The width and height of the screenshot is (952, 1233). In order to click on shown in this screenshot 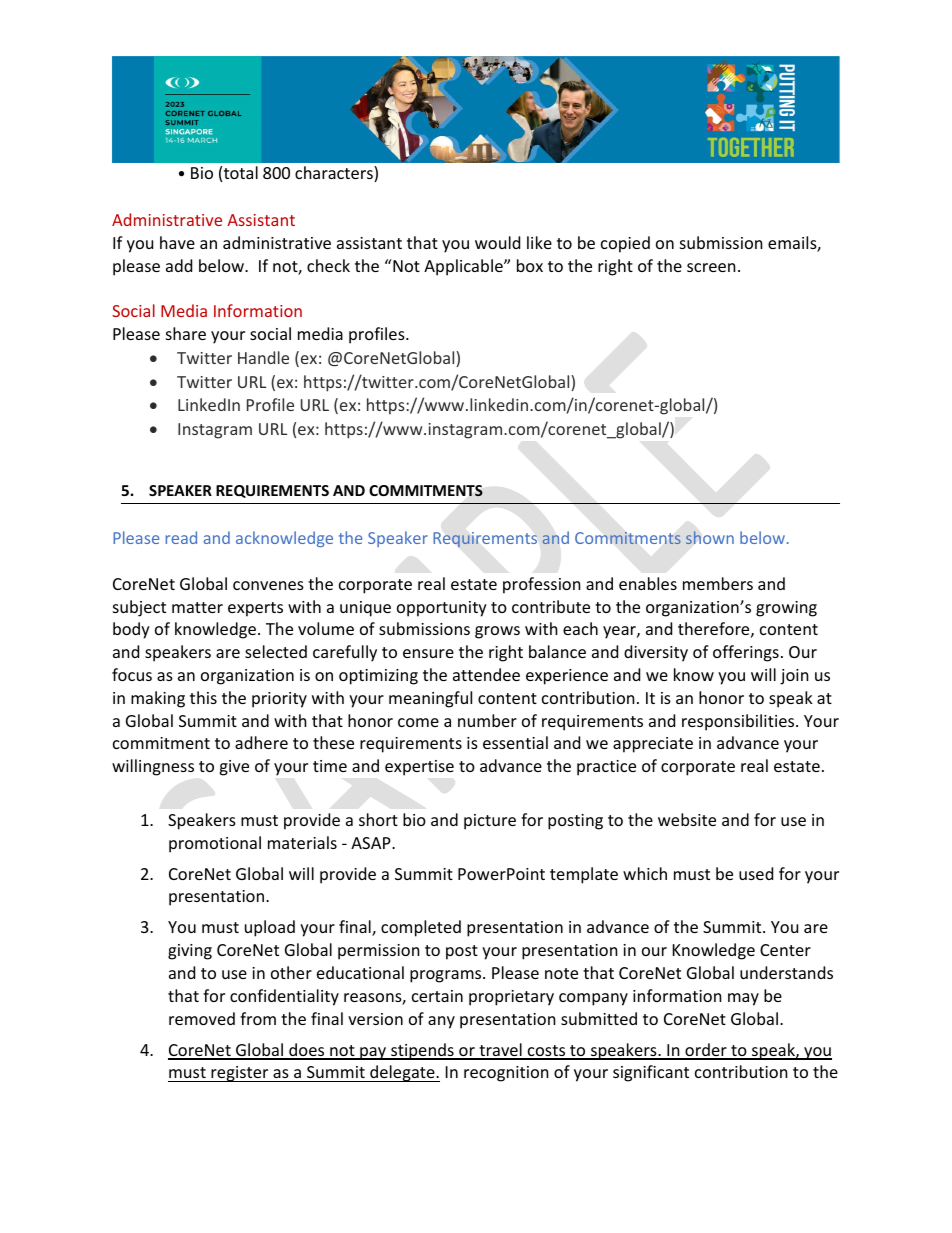, I will do `click(710, 537)`.
